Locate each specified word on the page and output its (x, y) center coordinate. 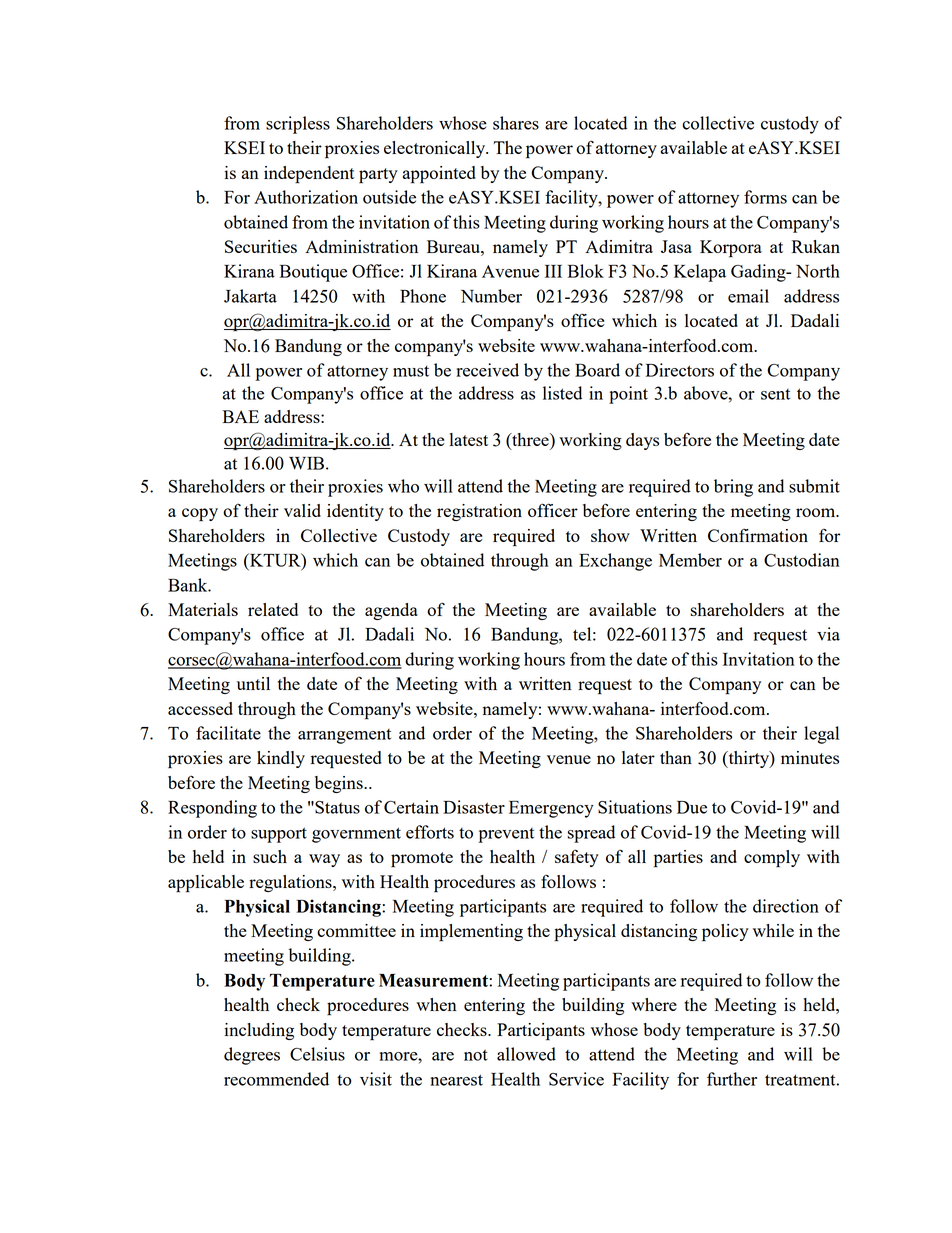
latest (469, 439)
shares (516, 123)
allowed (526, 1054)
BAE (241, 416)
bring (733, 488)
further (732, 1079)
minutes (810, 757)
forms (765, 197)
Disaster (474, 807)
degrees (252, 1056)
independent (309, 175)
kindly (281, 759)
